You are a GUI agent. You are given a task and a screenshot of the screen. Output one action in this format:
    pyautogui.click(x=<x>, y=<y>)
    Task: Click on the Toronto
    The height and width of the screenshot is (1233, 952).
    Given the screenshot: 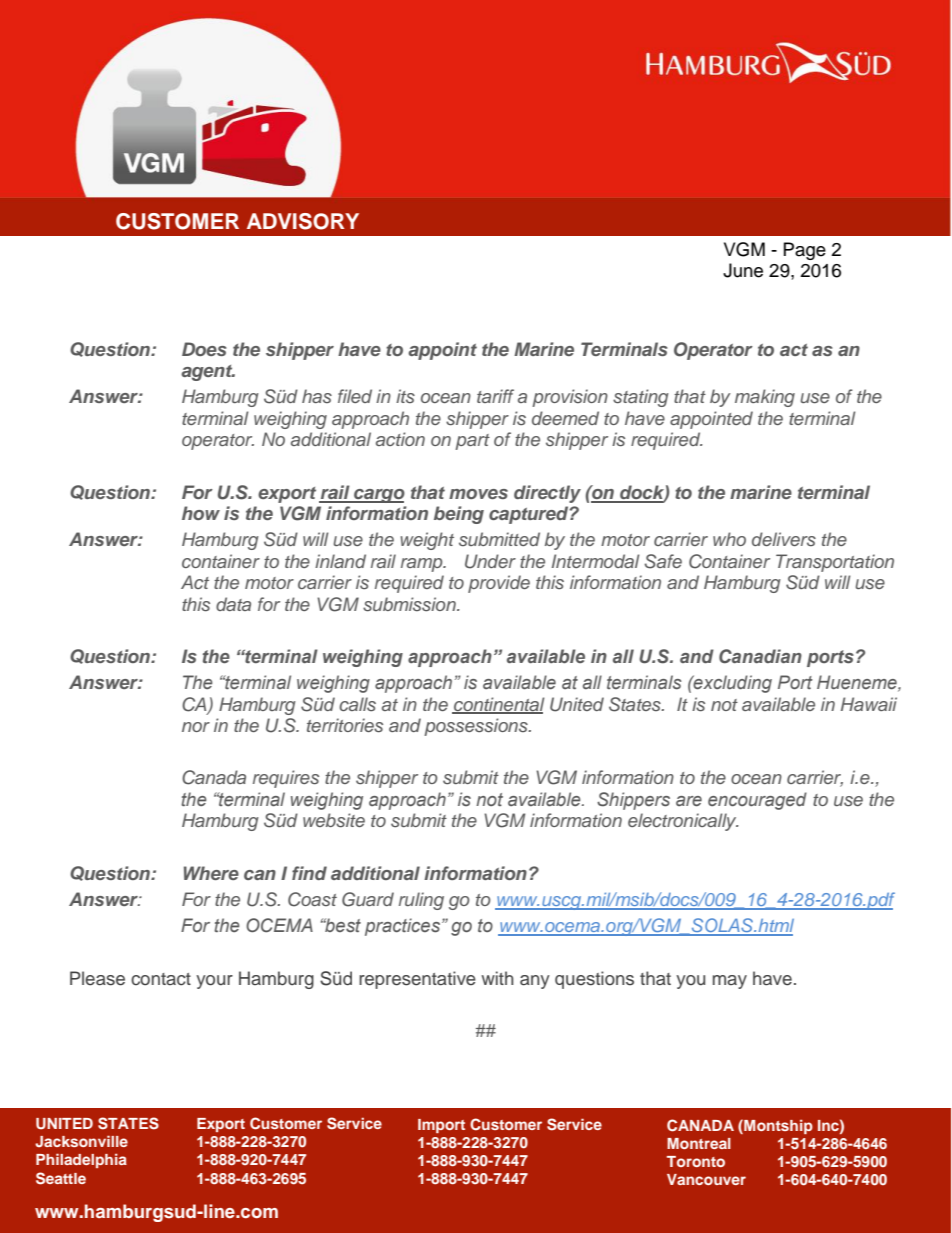 What is the action you would take?
    pyautogui.click(x=696, y=1161)
